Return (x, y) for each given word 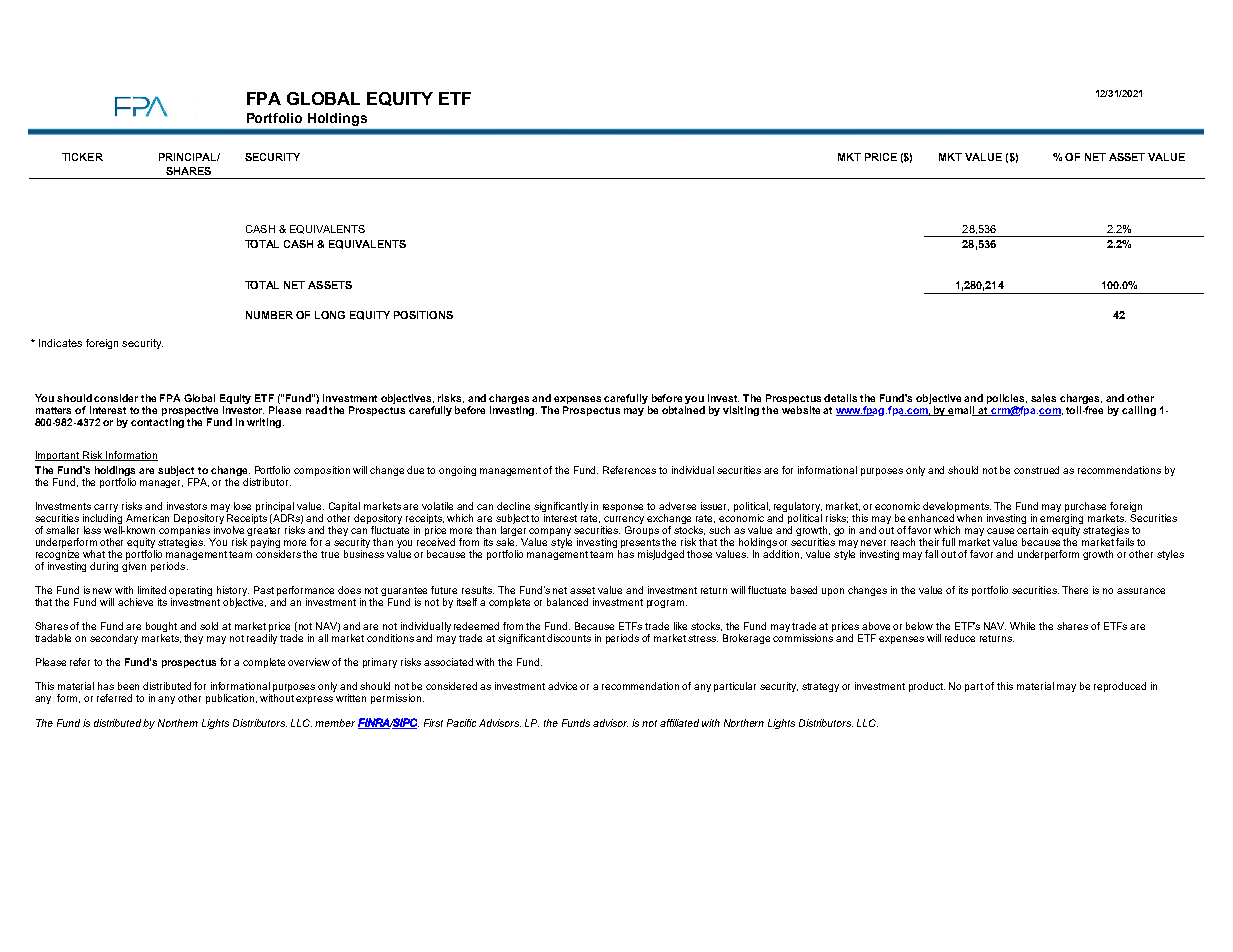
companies (184, 532)
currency (624, 521)
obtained (683, 410)
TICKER (82, 157)
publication (231, 699)
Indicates (60, 343)
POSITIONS (423, 315)
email (962, 411)
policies (1007, 399)
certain (1032, 530)
